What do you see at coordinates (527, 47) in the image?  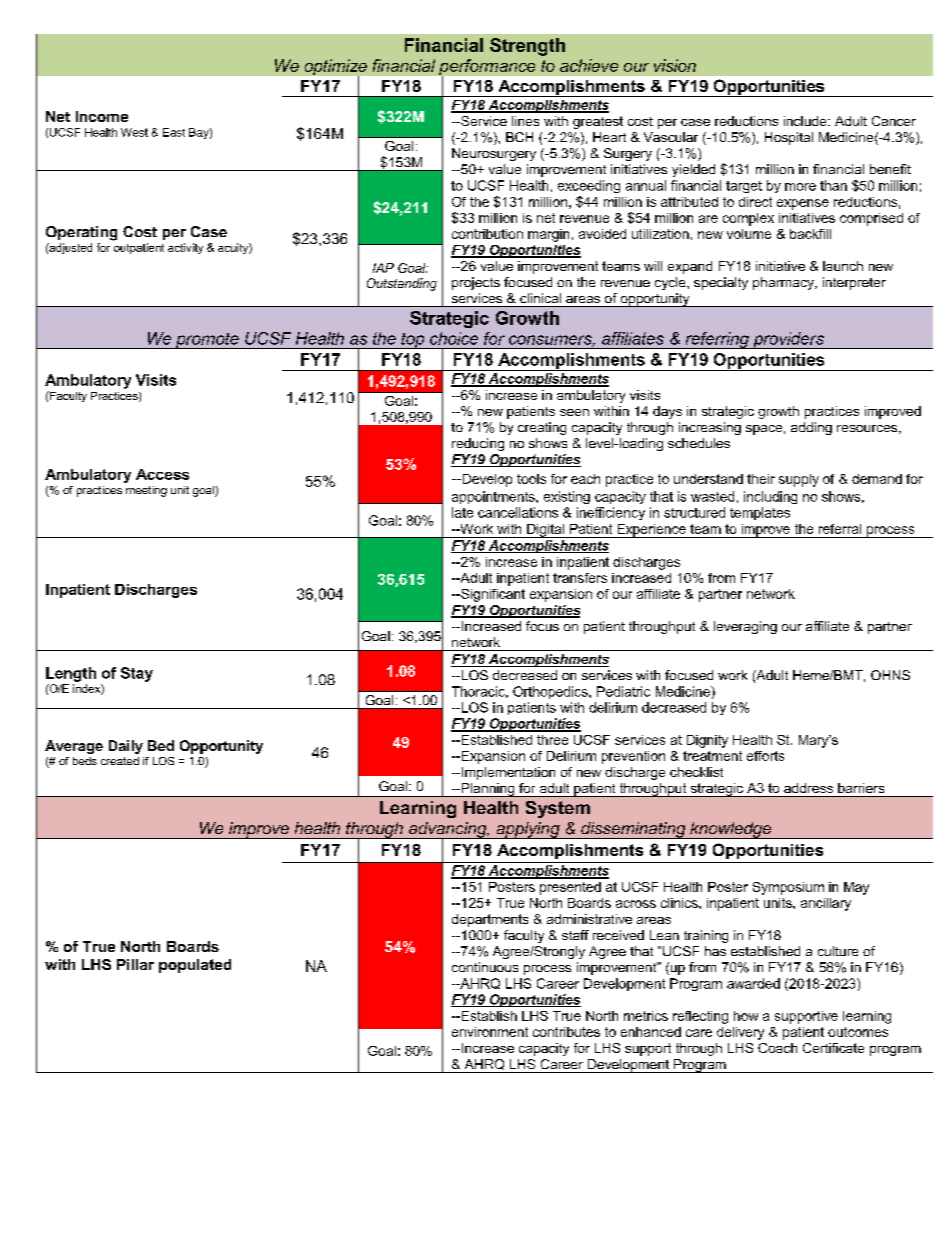 I see `Strength` at bounding box center [527, 47].
